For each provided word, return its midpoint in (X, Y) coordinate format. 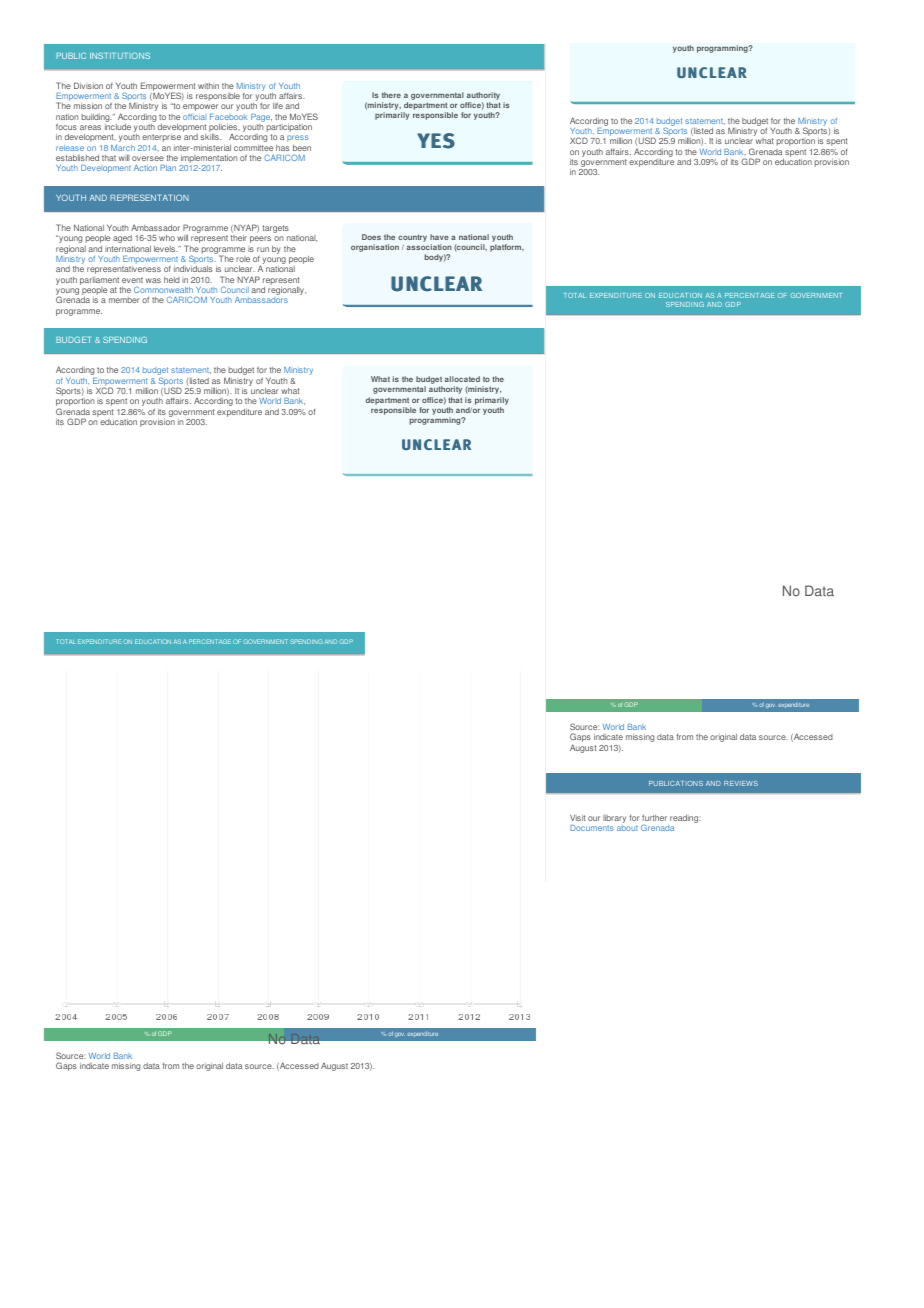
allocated (462, 379)
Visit (577, 817)
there (391, 95)
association (429, 247)
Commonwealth (163, 289)
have (439, 237)
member (124, 300)
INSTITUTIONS (120, 56)
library (614, 819)
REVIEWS (741, 783)
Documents (592, 828)
